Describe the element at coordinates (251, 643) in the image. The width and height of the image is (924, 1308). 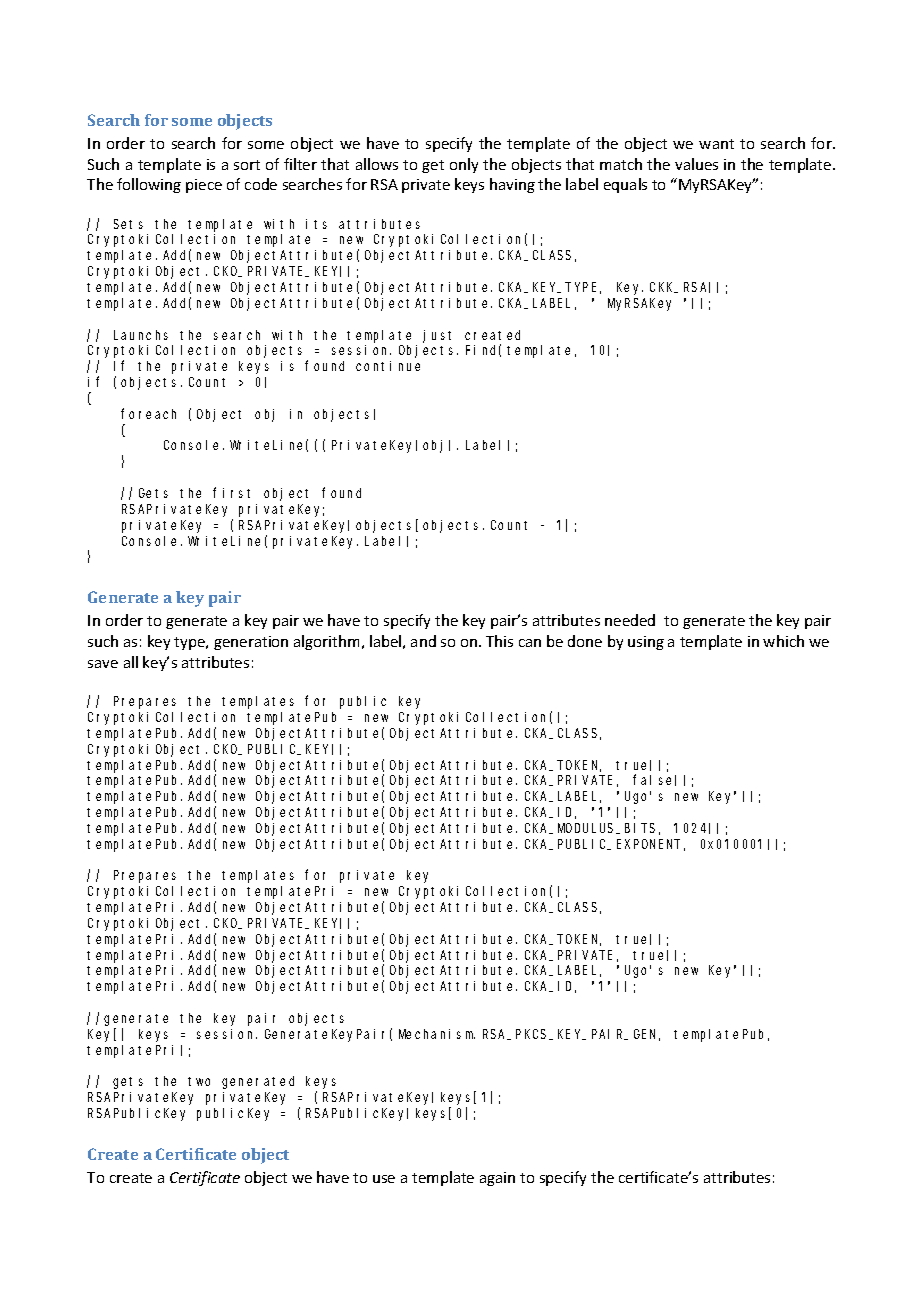
I see `generation` at that location.
